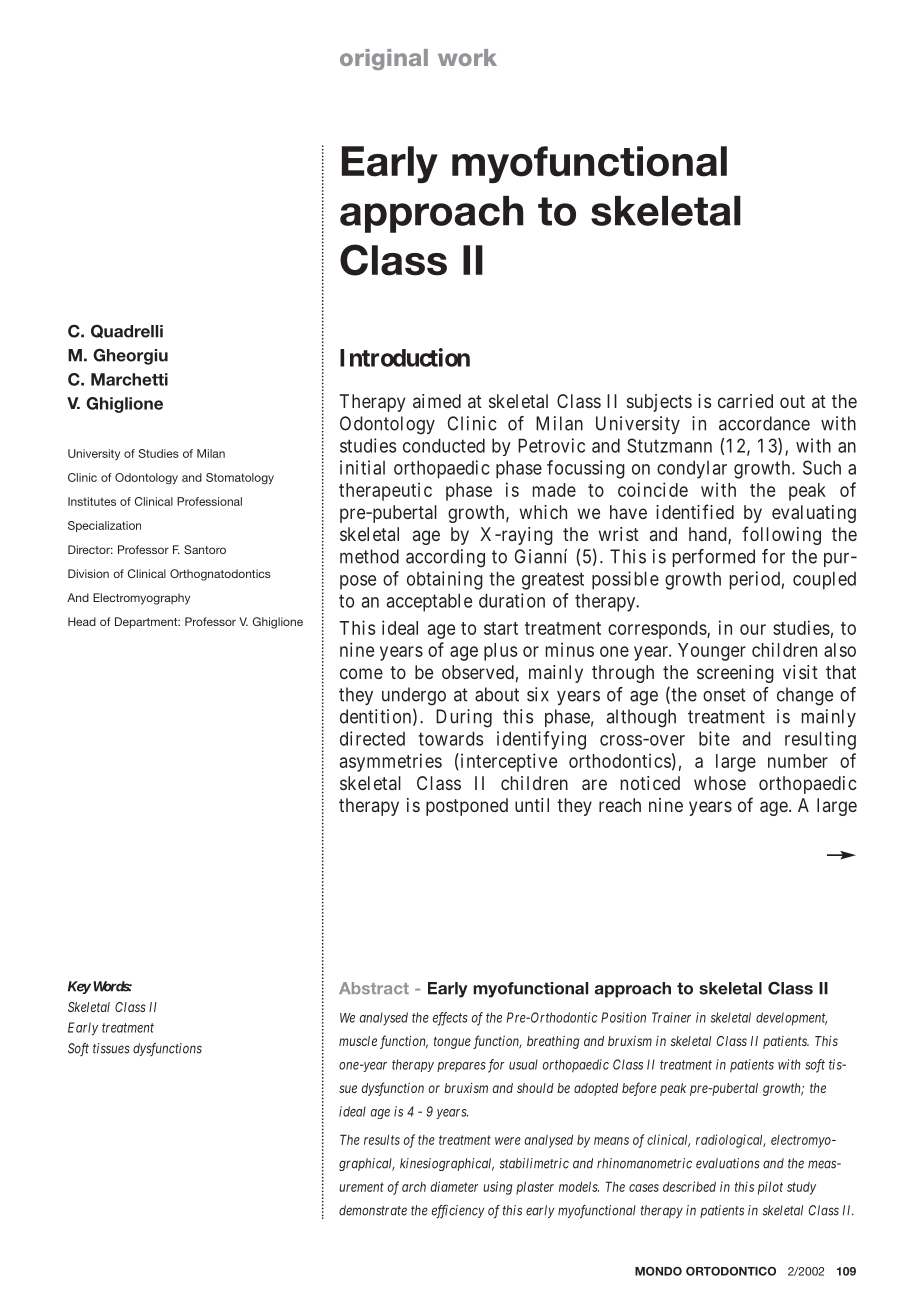  Describe the element at coordinates (384, 59) in the screenshot. I see `original` at that location.
